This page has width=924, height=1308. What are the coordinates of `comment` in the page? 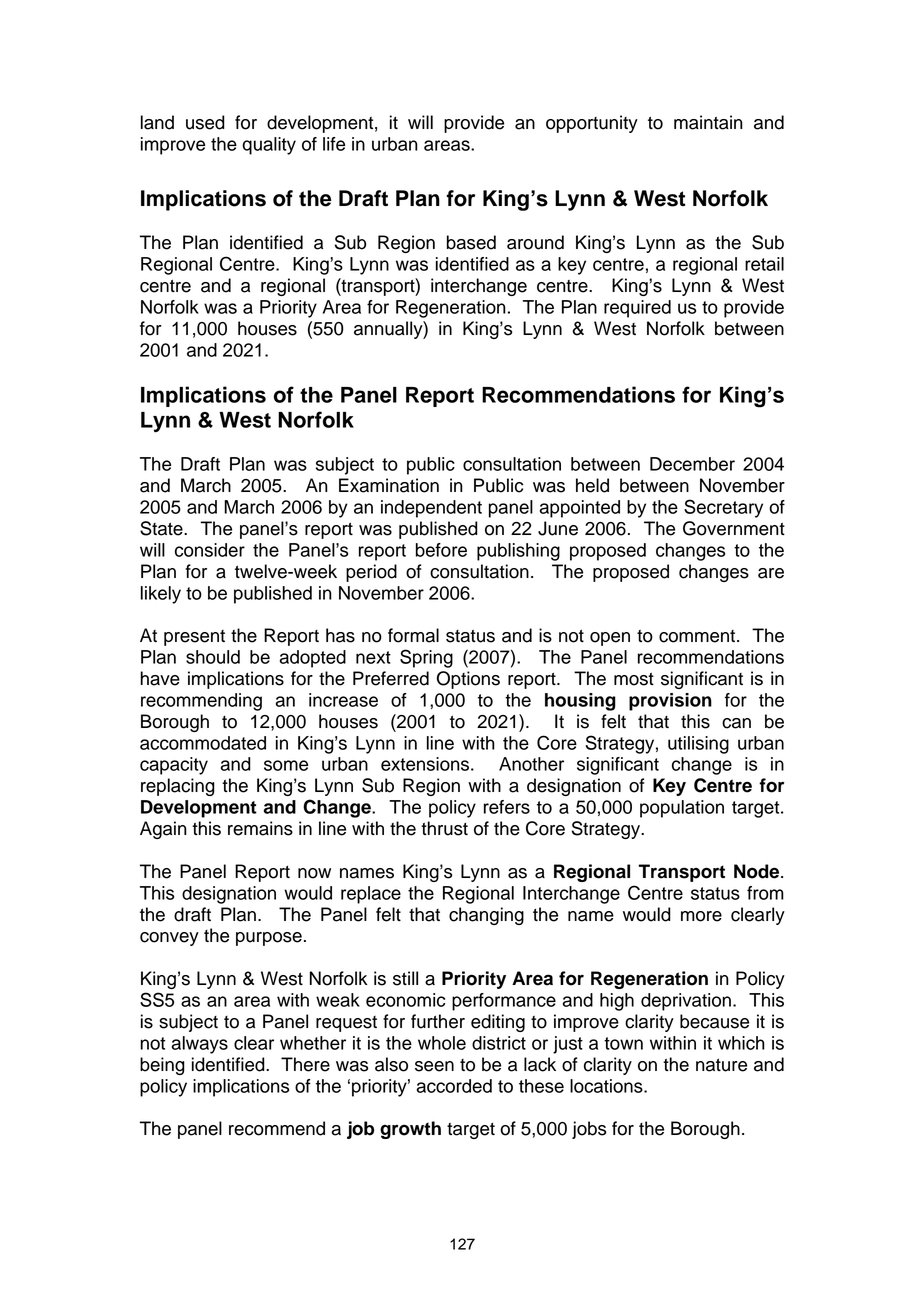 It's located at (698, 636).
